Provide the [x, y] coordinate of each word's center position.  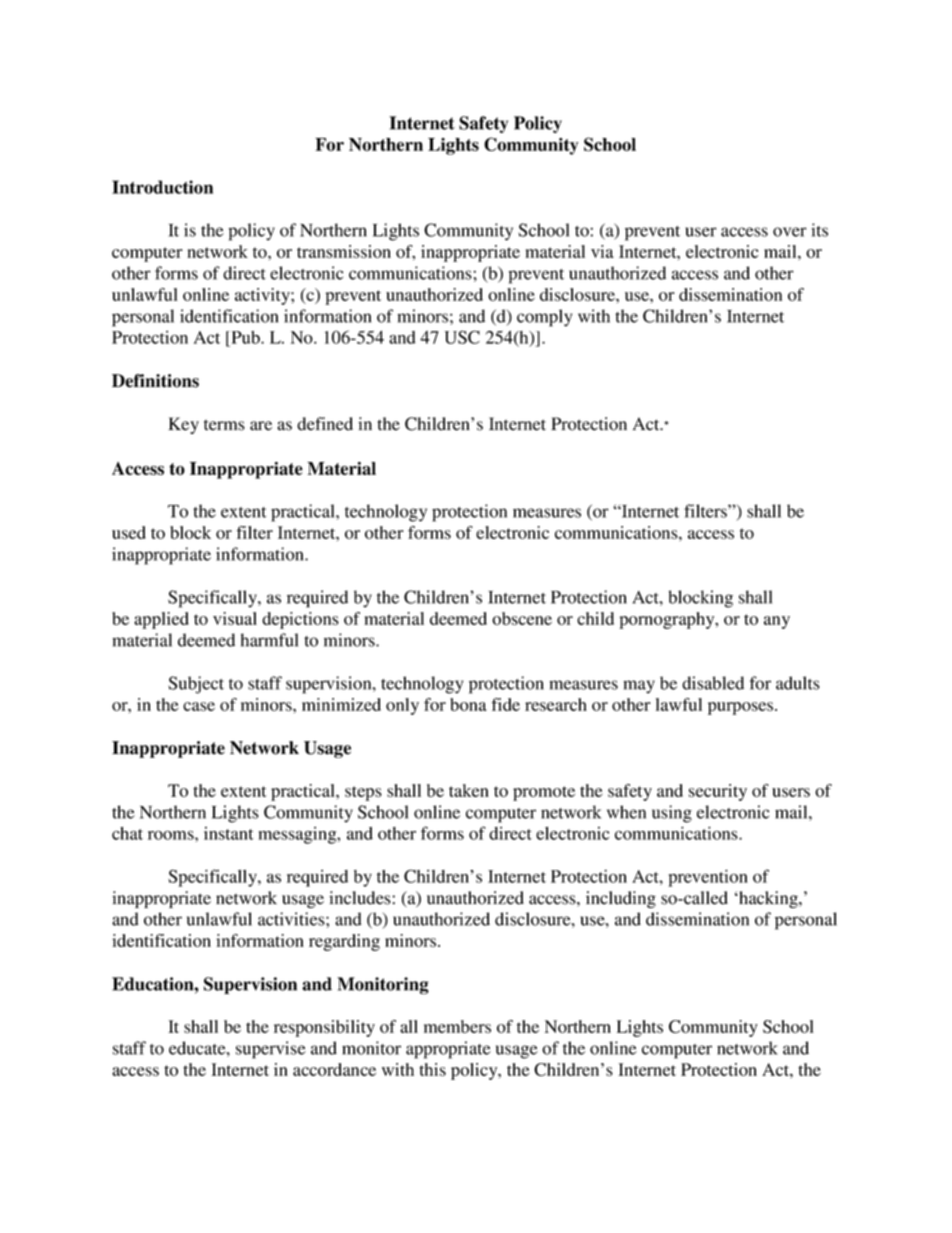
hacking [768, 899]
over [790, 232]
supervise [271, 1050]
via [602, 251]
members [457, 1026]
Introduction [162, 187]
